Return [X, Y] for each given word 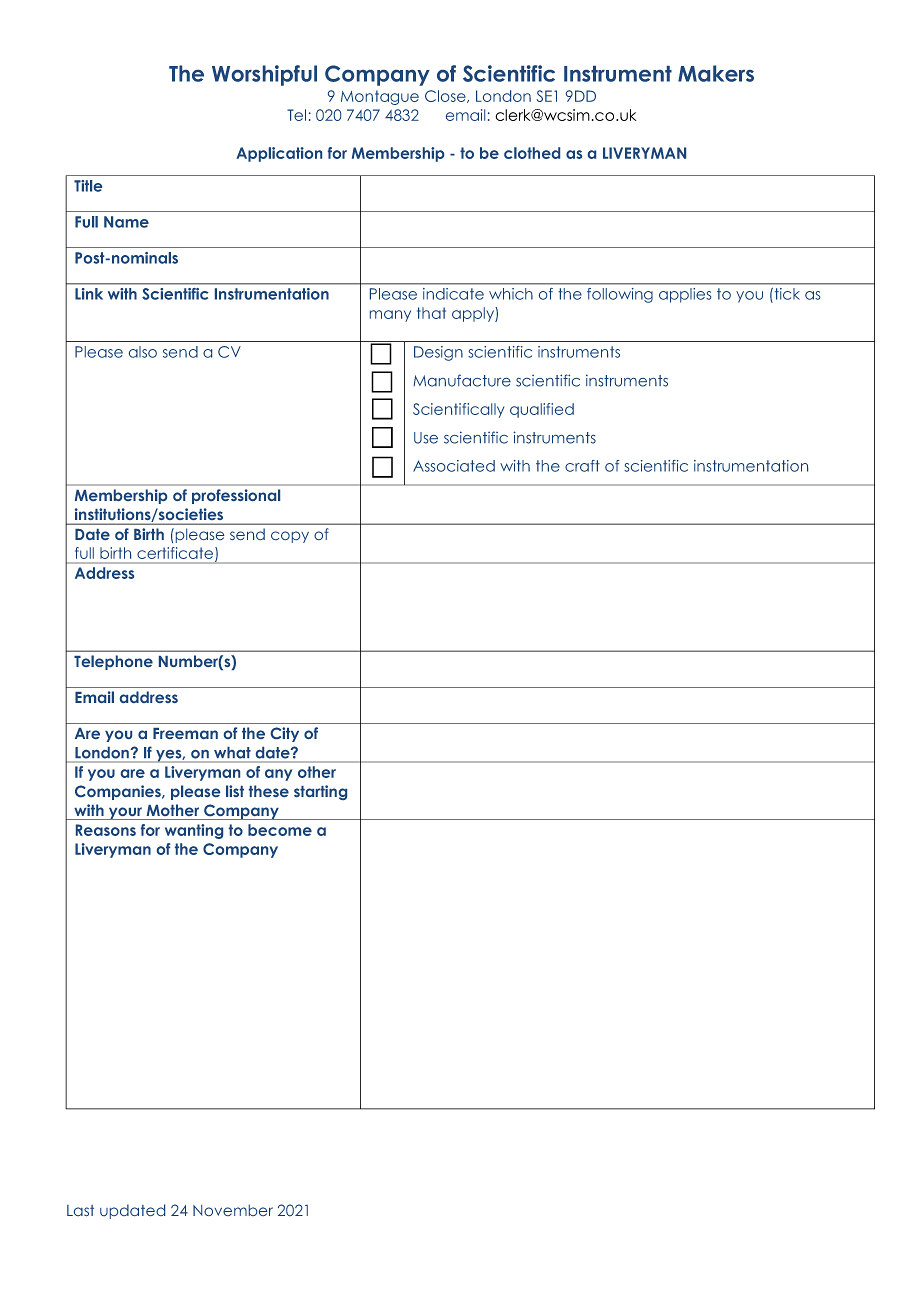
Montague [380, 97]
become [280, 830]
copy [290, 537]
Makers [716, 73]
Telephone [113, 662]
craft [582, 466]
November [233, 1210]
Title [88, 186]
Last [80, 1210]
